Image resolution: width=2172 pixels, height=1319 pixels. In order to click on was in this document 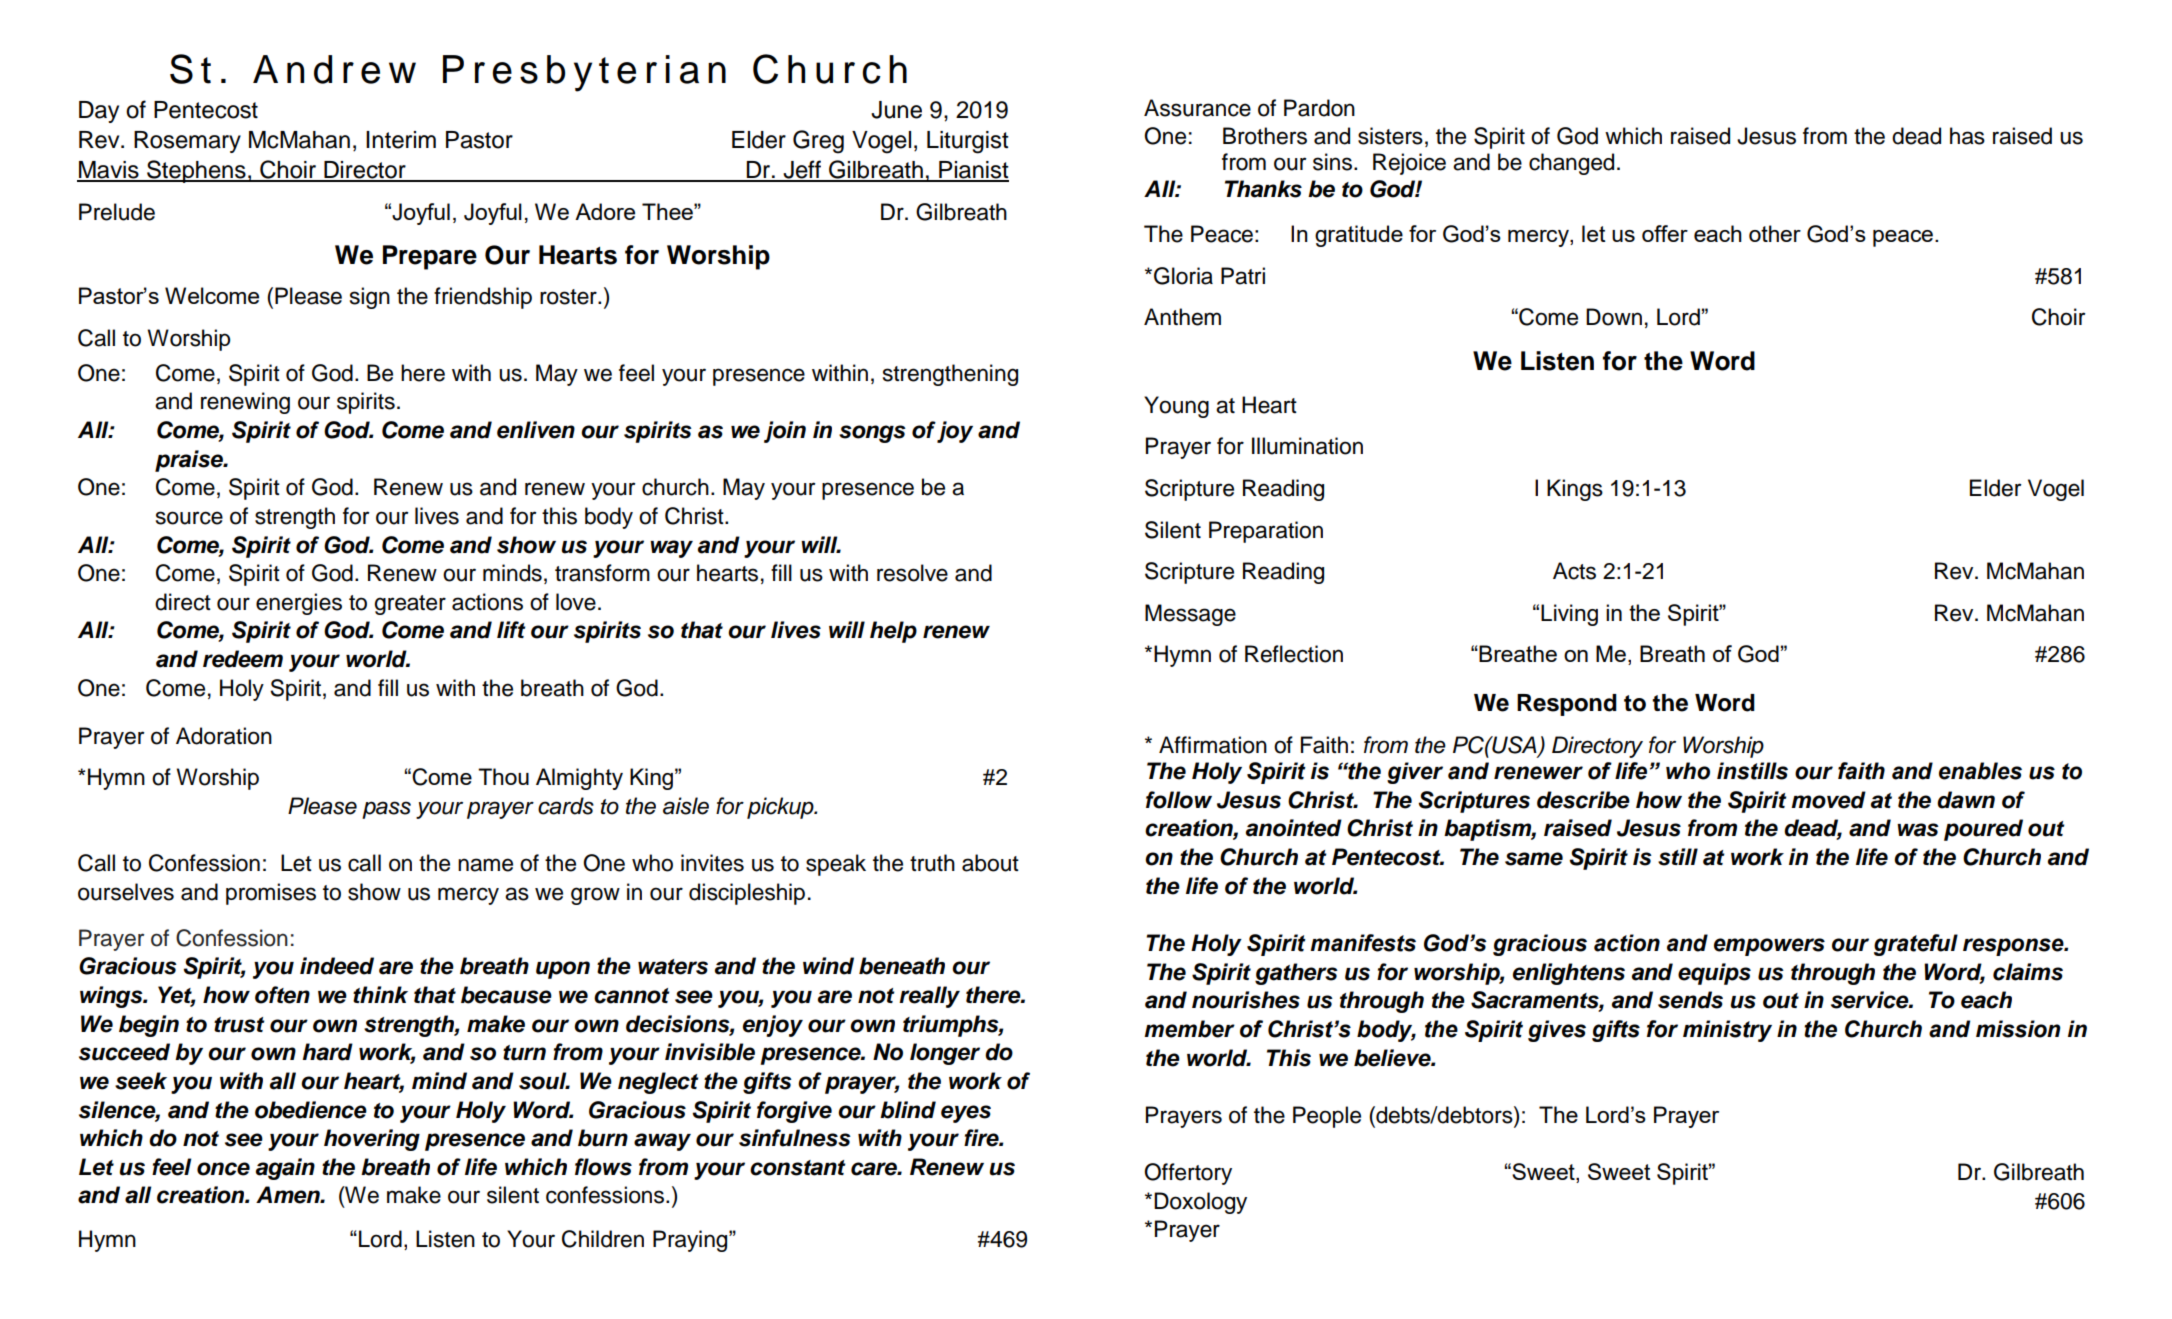, I will do `click(1918, 830)`.
